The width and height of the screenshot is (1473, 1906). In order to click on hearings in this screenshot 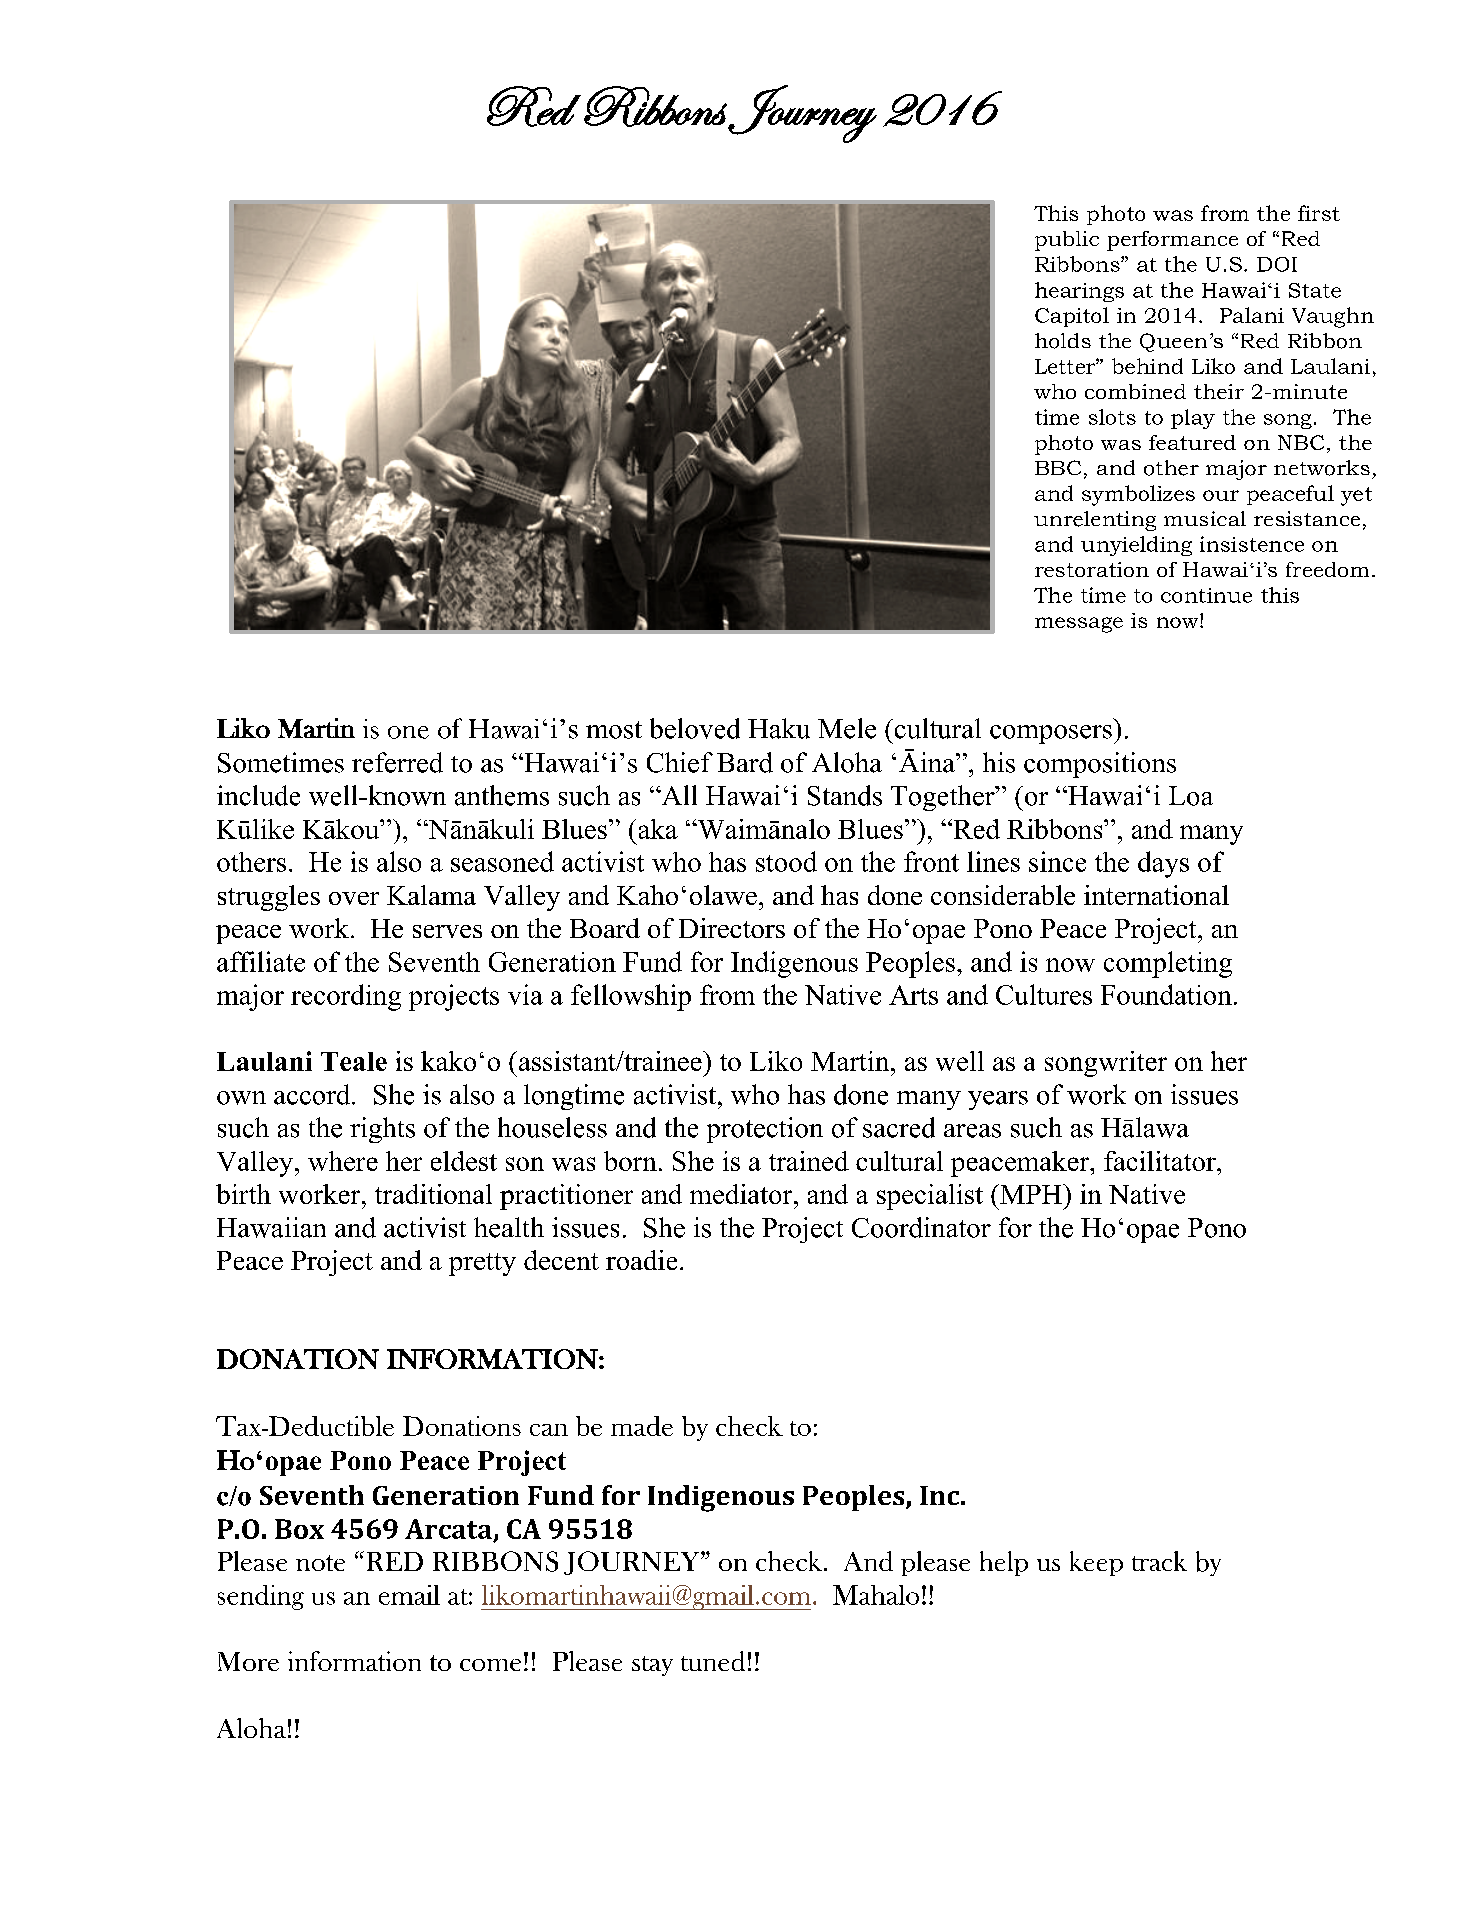, I will do `click(1079, 292)`.
